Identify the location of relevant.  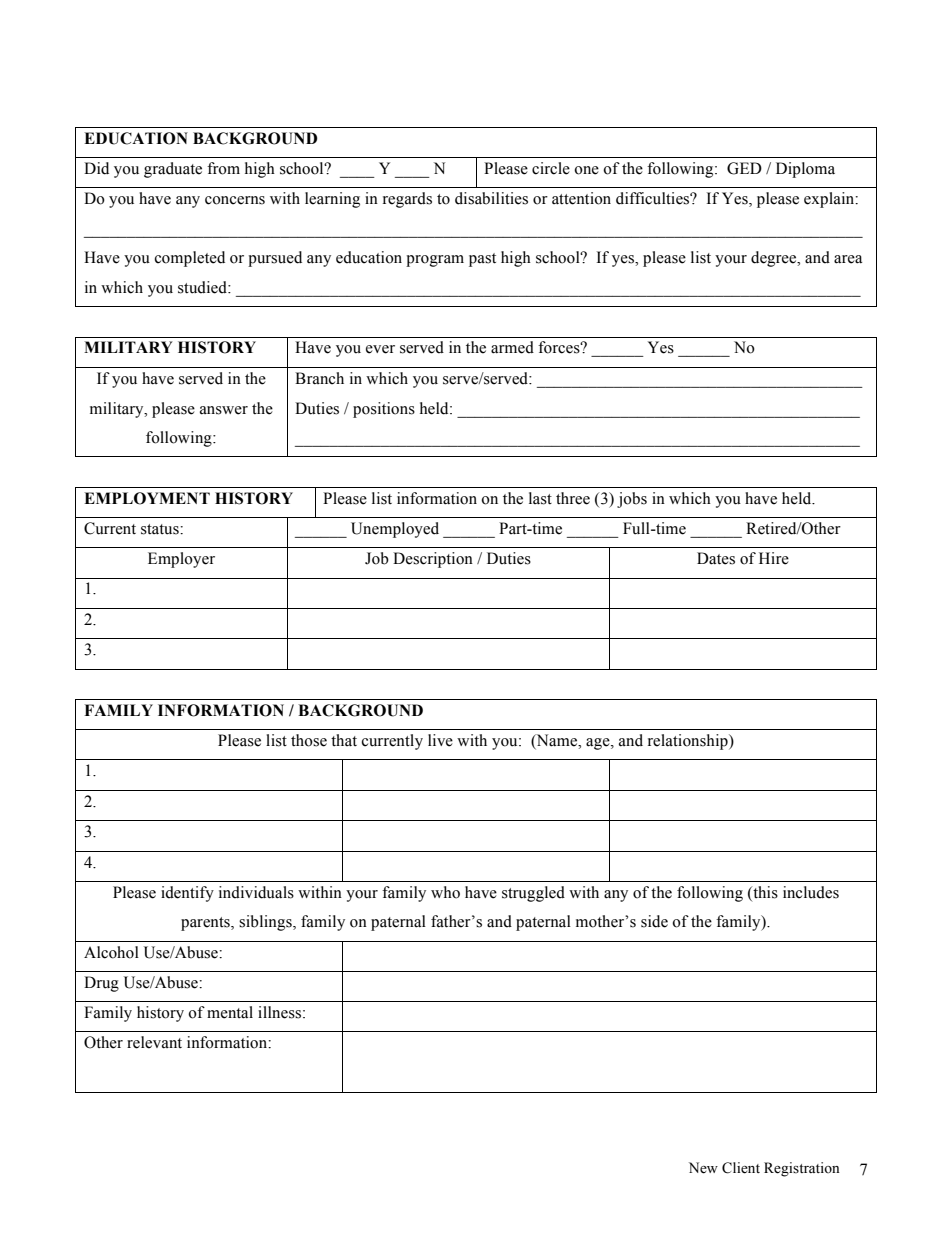
(154, 1042).
